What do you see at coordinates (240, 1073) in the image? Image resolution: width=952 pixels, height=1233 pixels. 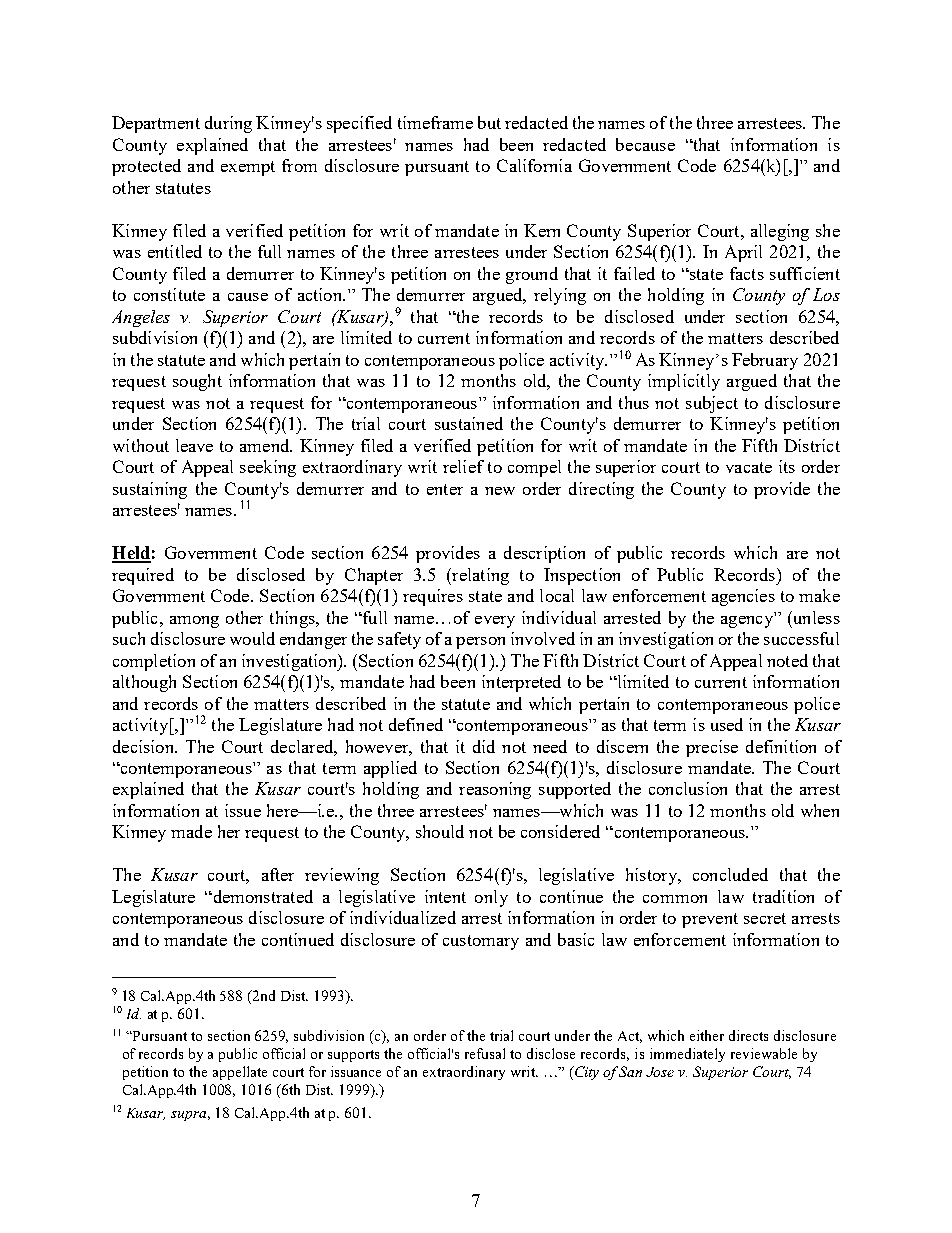 I see `appellate` at bounding box center [240, 1073].
